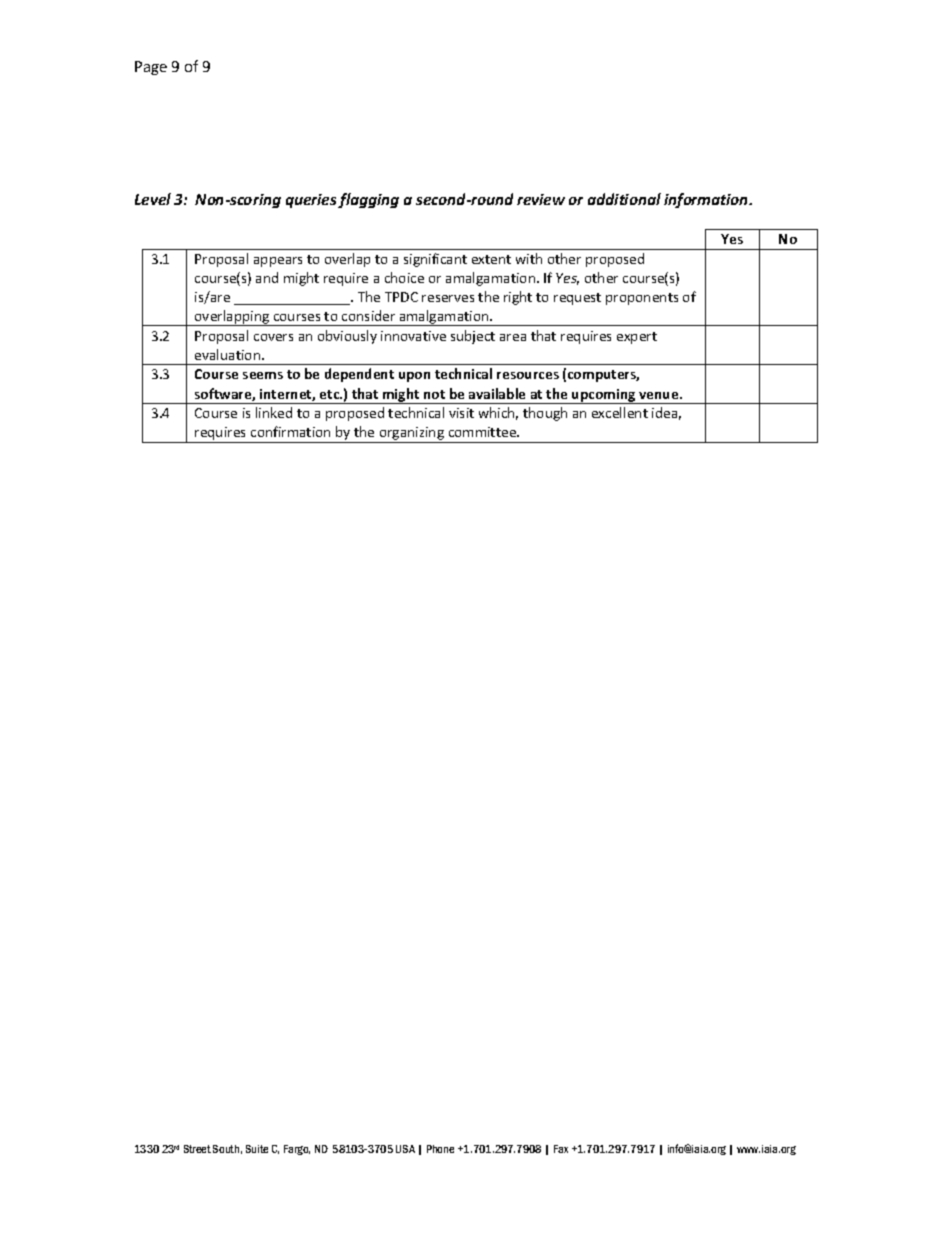 The image size is (952, 1233). I want to click on committee, so click(484, 432).
